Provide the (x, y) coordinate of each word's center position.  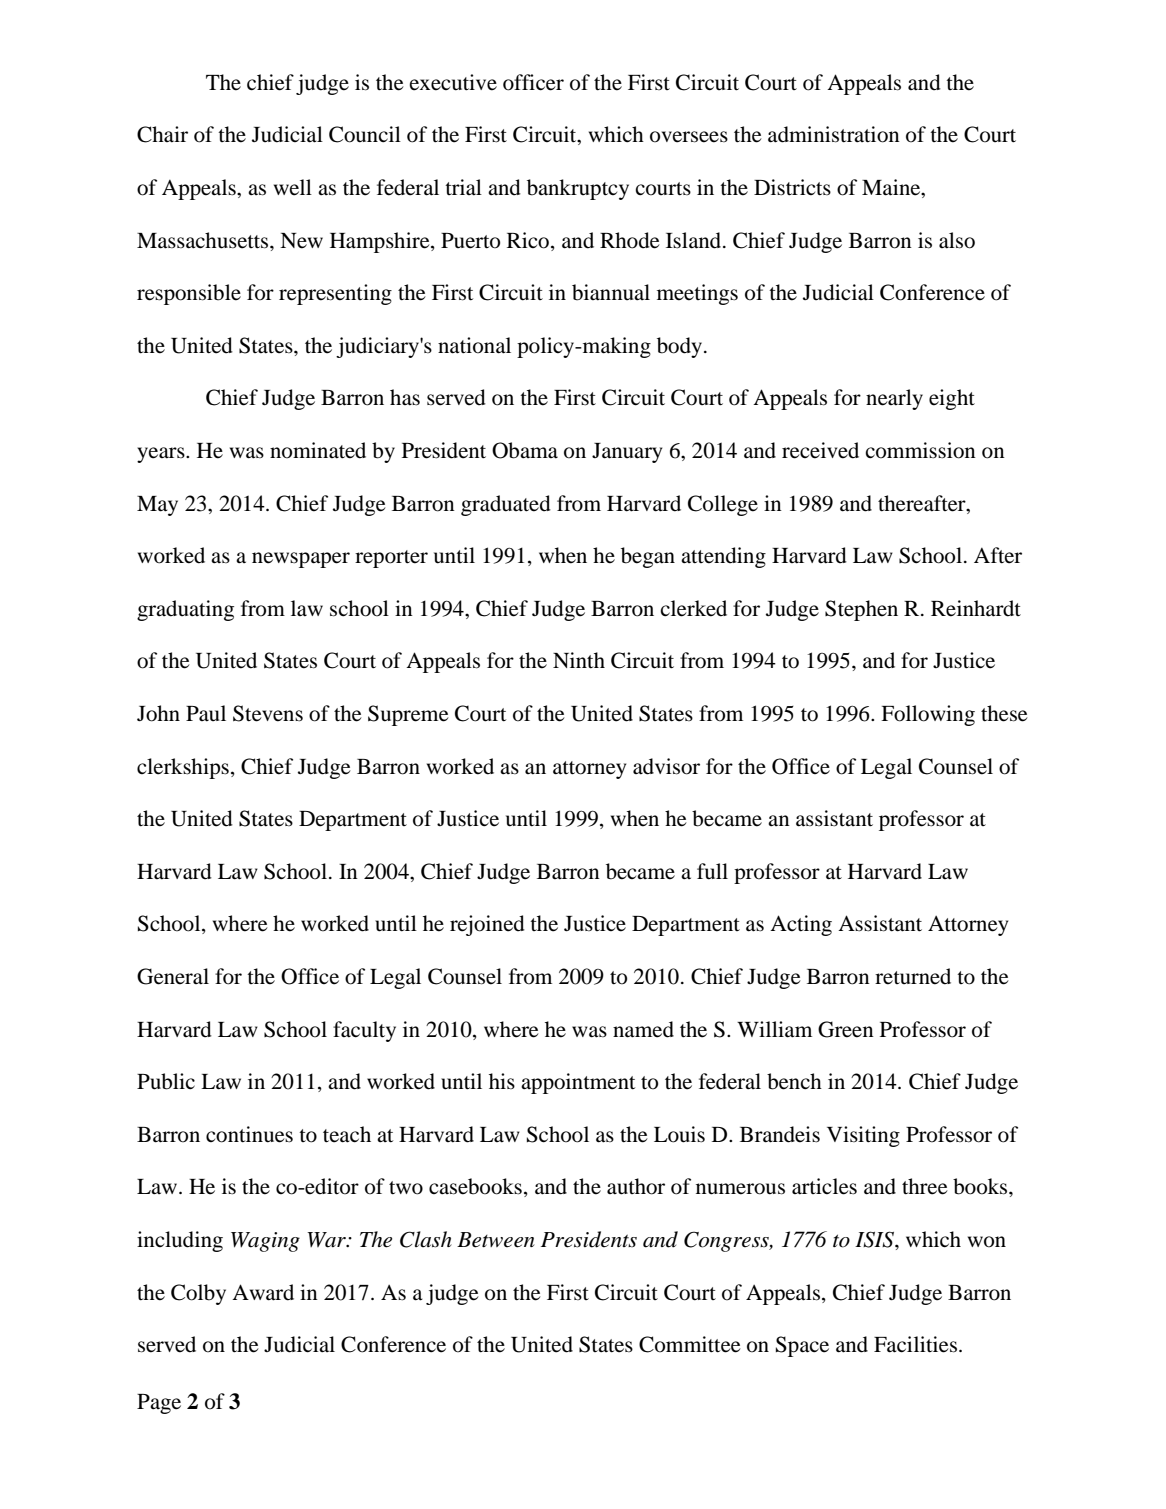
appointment (578, 1083)
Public (166, 1081)
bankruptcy (578, 189)
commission (920, 450)
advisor (666, 766)
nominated (318, 450)
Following (928, 715)
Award (263, 1292)
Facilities (915, 1344)
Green (846, 1029)
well (293, 187)
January (627, 453)
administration (834, 134)
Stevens (268, 713)
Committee (690, 1344)
